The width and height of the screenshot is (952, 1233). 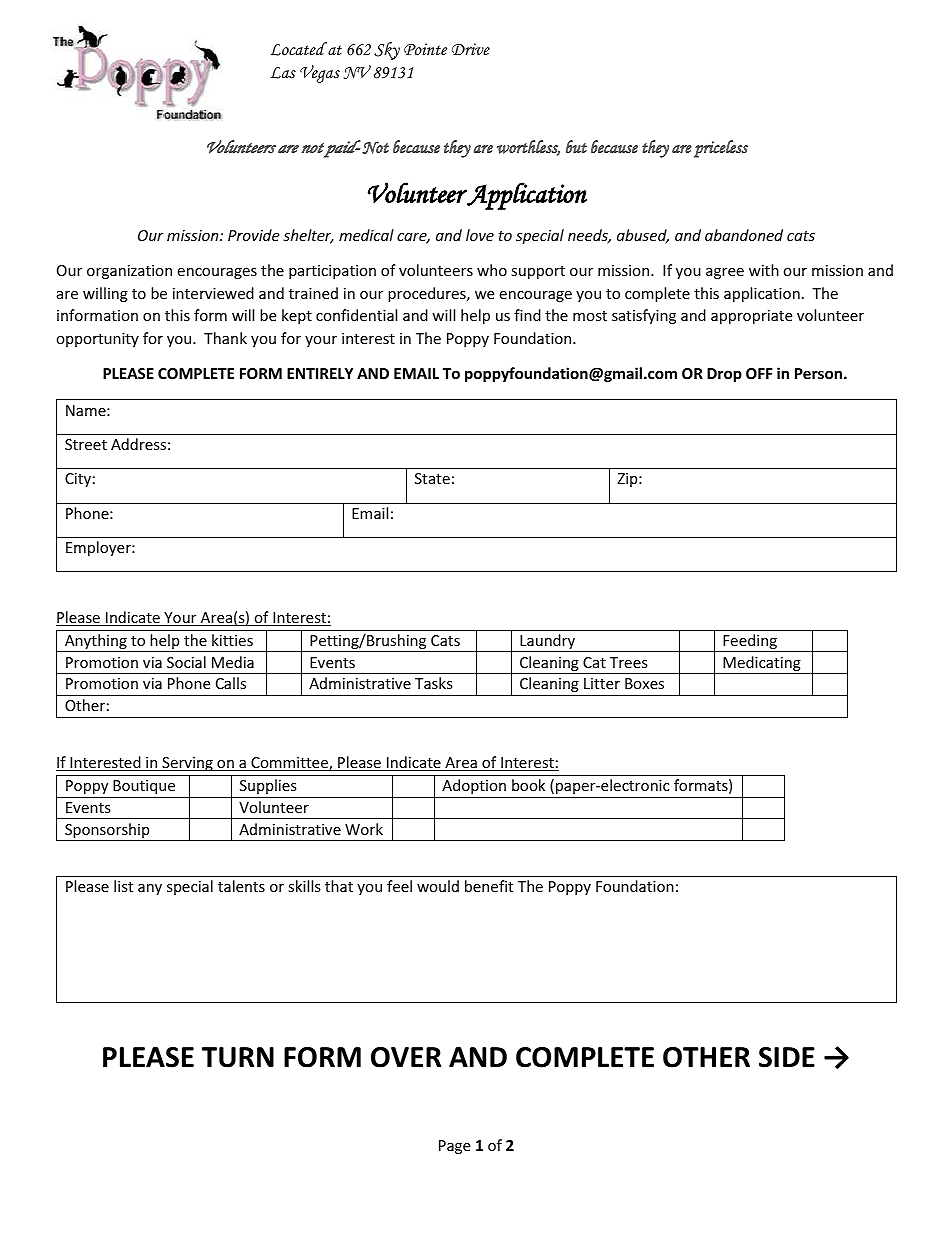 What do you see at coordinates (528, 785) in the screenshot?
I see `book` at bounding box center [528, 785].
